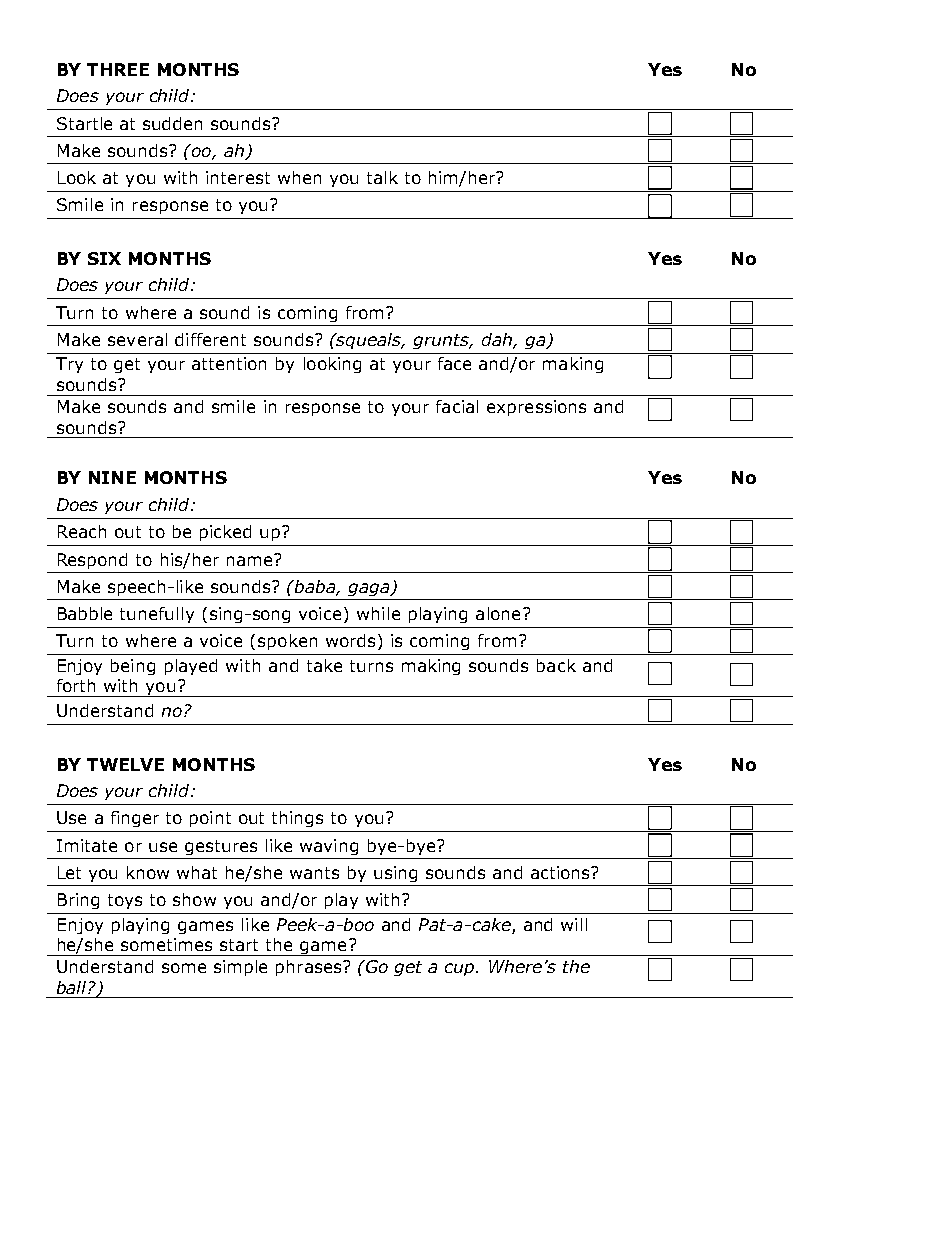  Describe the element at coordinates (314, 588) in the page. I see `baba` at that location.
